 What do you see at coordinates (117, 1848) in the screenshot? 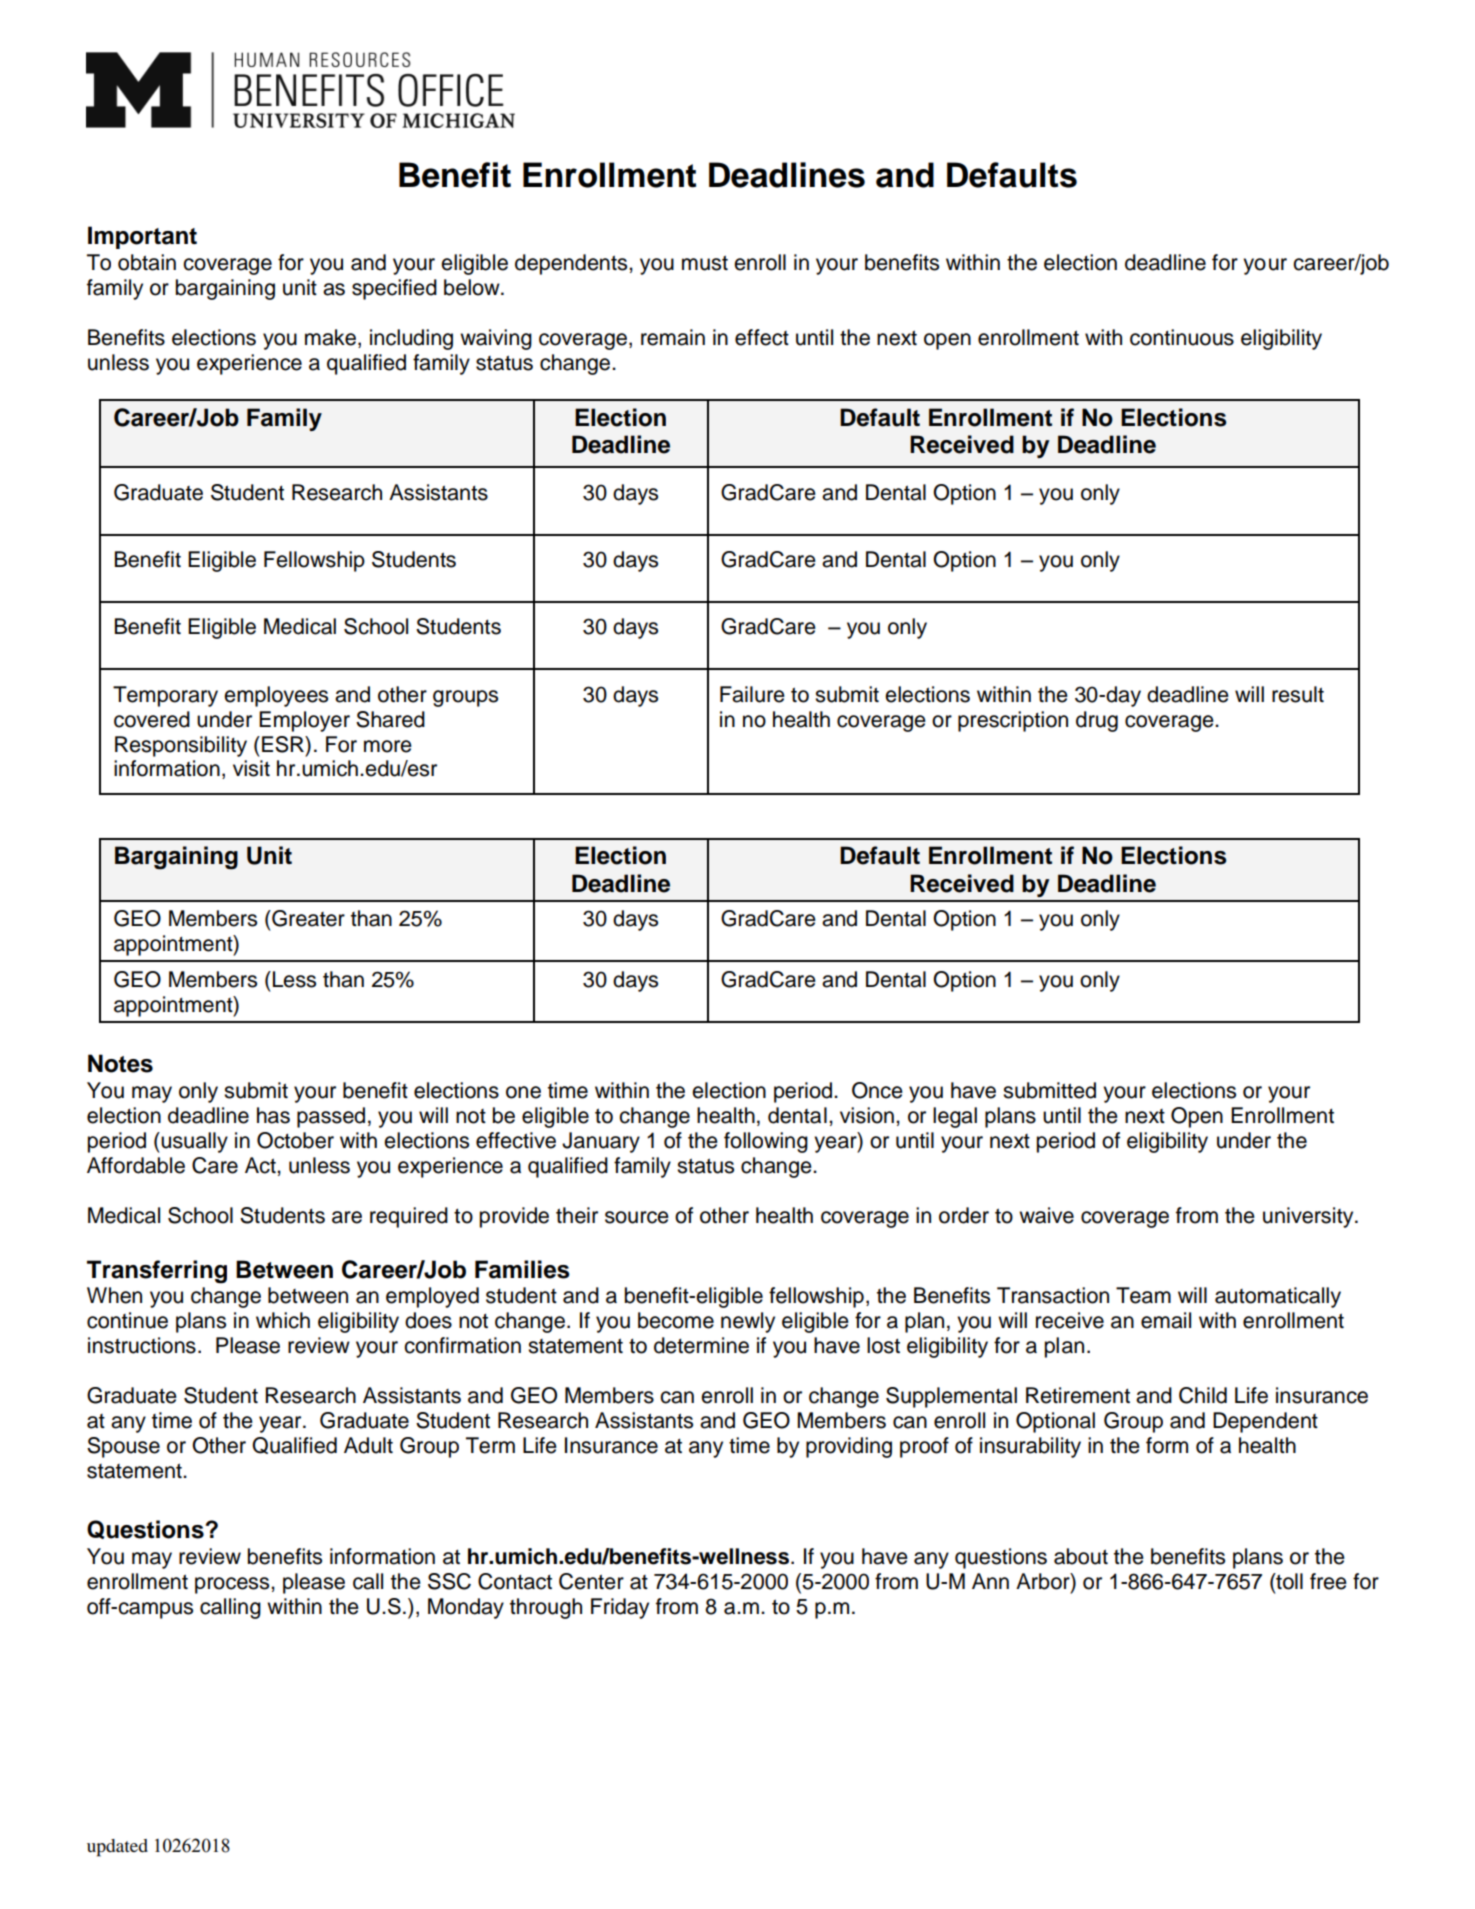
I see `updated` at bounding box center [117, 1848].
